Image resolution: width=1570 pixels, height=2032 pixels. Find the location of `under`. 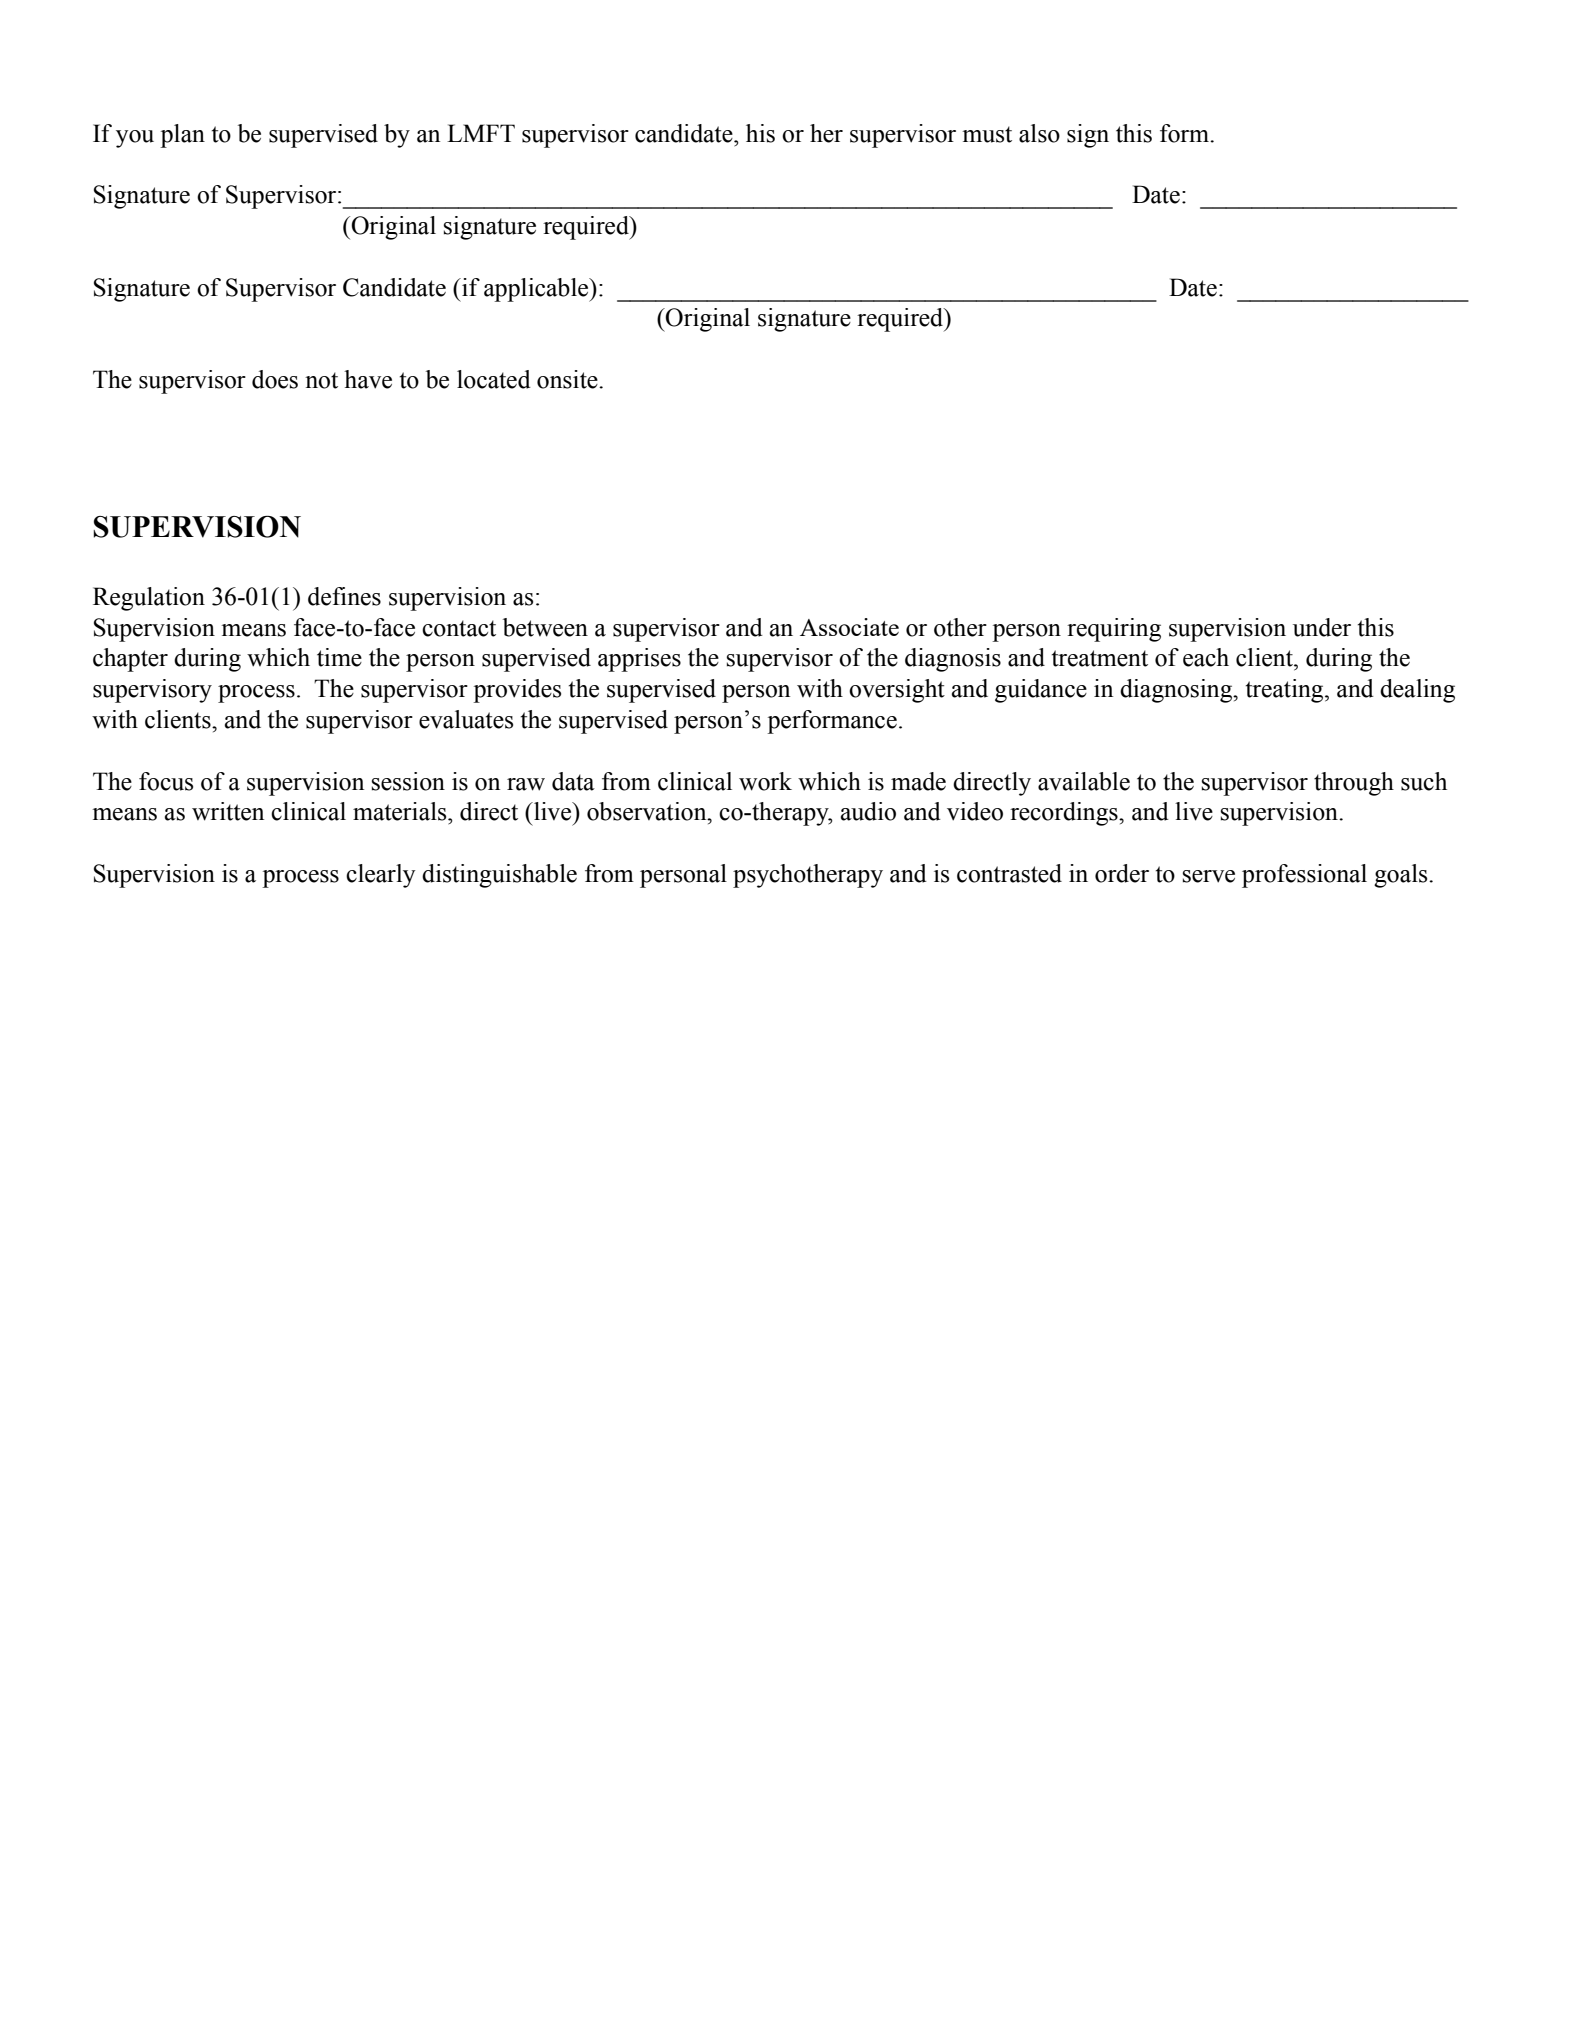

under is located at coordinates (1322, 627).
